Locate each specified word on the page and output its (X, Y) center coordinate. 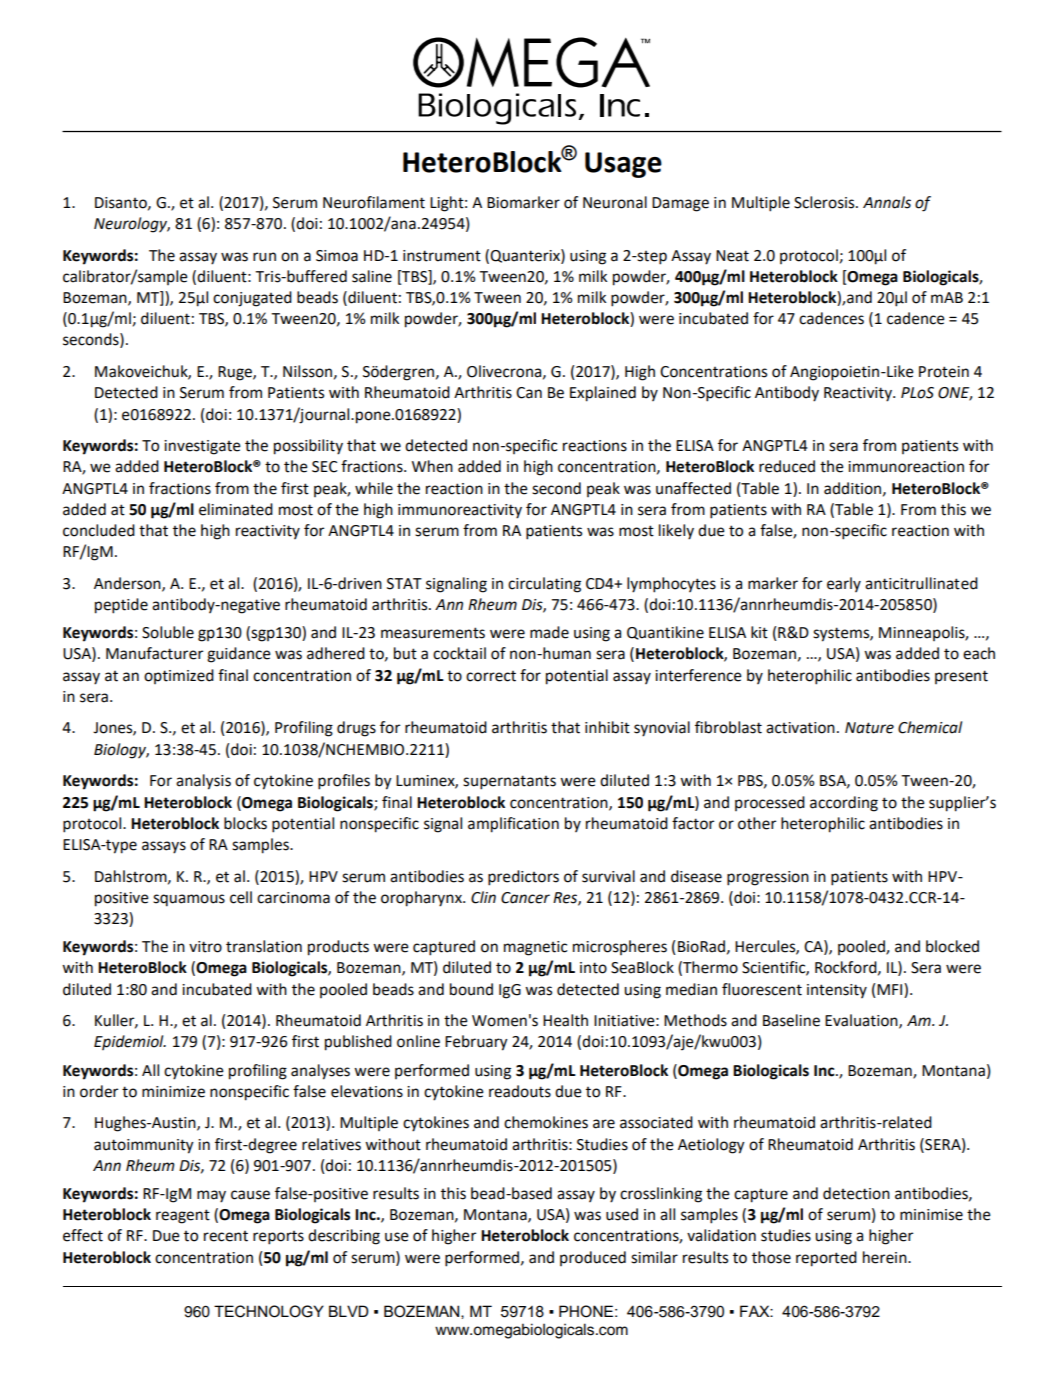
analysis (203, 782)
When (432, 466)
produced (593, 1258)
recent (226, 1236)
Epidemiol (130, 1042)
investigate (202, 447)
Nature (869, 728)
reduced (787, 466)
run (264, 257)
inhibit (607, 727)
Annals (887, 202)
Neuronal (615, 202)
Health (565, 1020)
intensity (837, 991)
